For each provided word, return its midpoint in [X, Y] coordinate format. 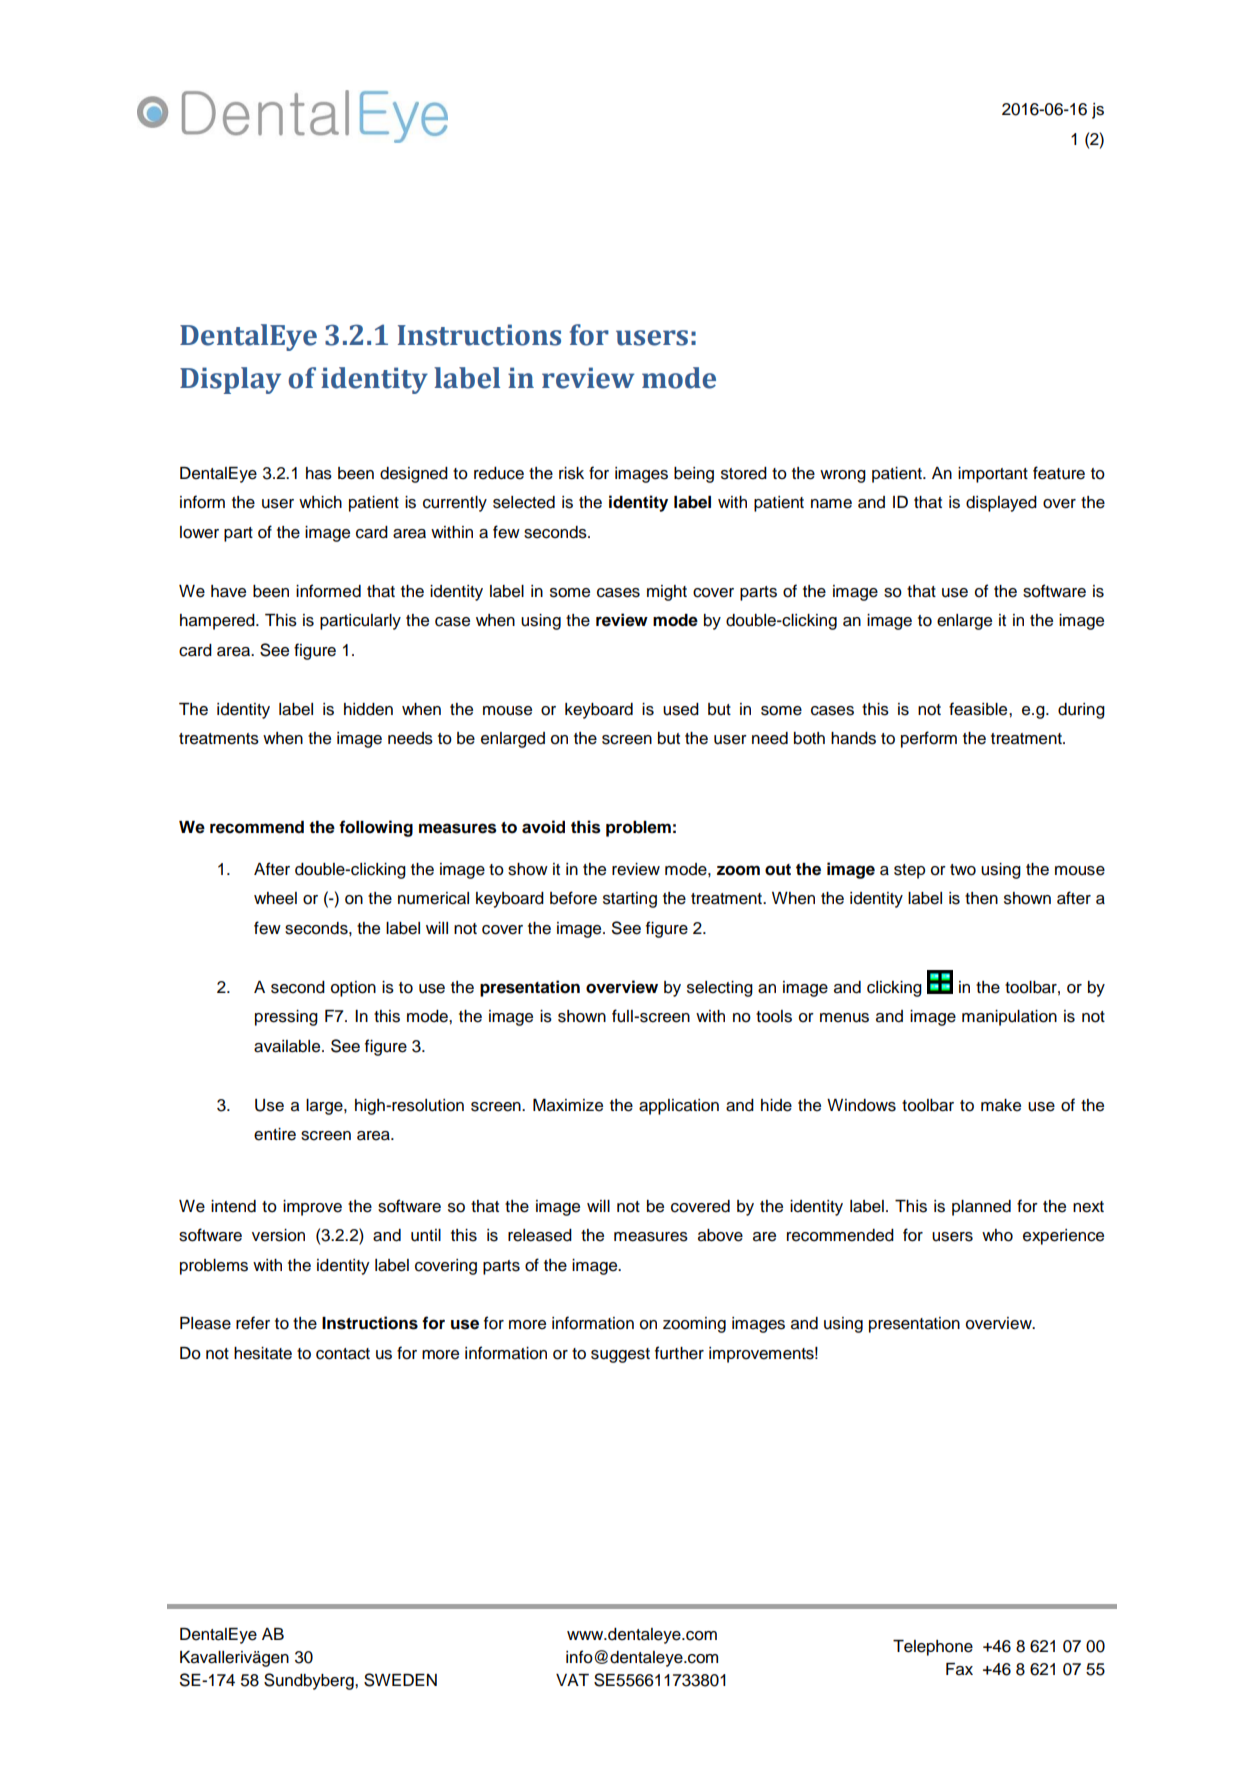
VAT [572, 1680]
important [993, 475]
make [1001, 1105]
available [288, 1046]
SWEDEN [400, 1680]
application [679, 1107]
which [320, 502]
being [694, 475]
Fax [959, 1669]
